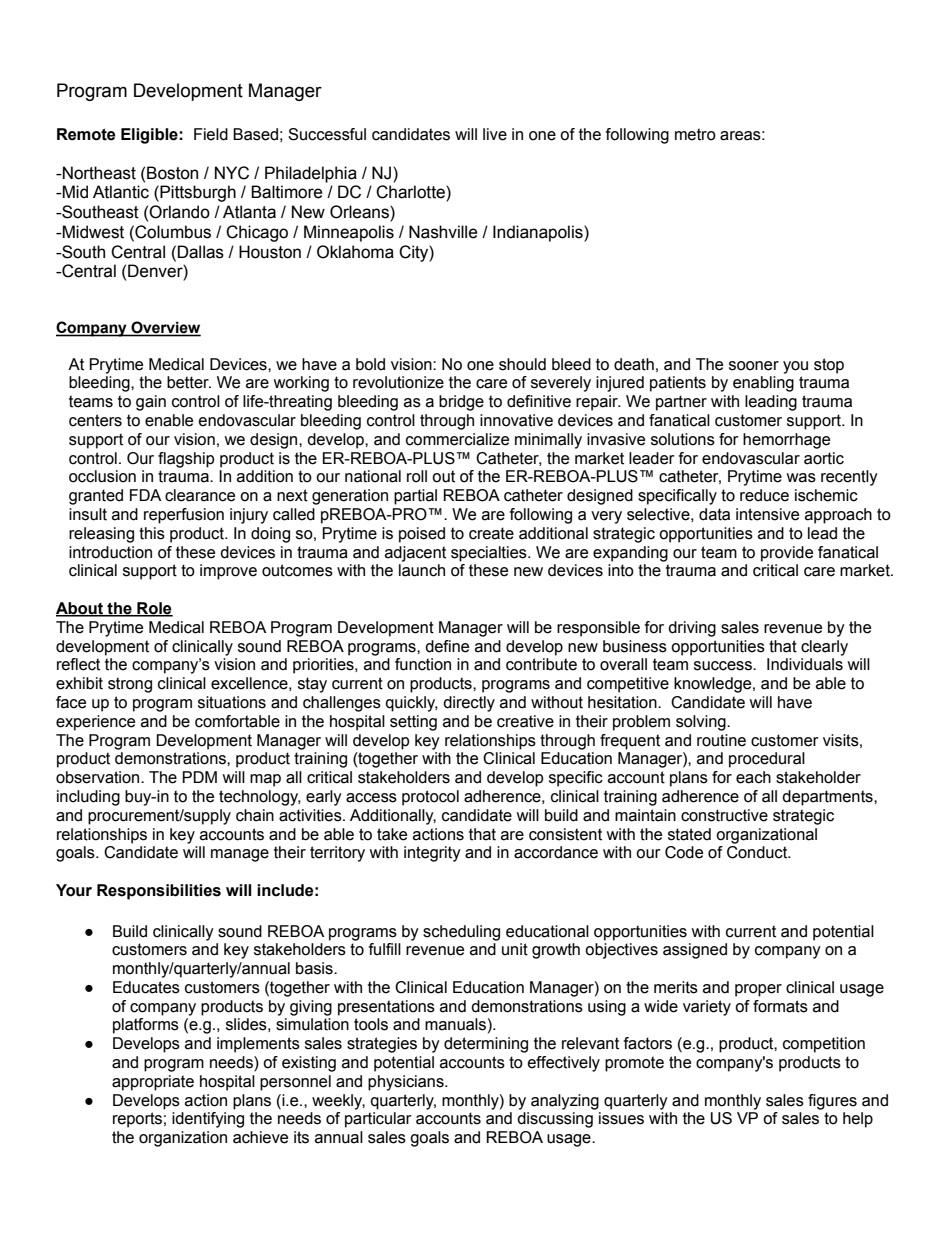  I want to click on roll, so click(417, 476).
